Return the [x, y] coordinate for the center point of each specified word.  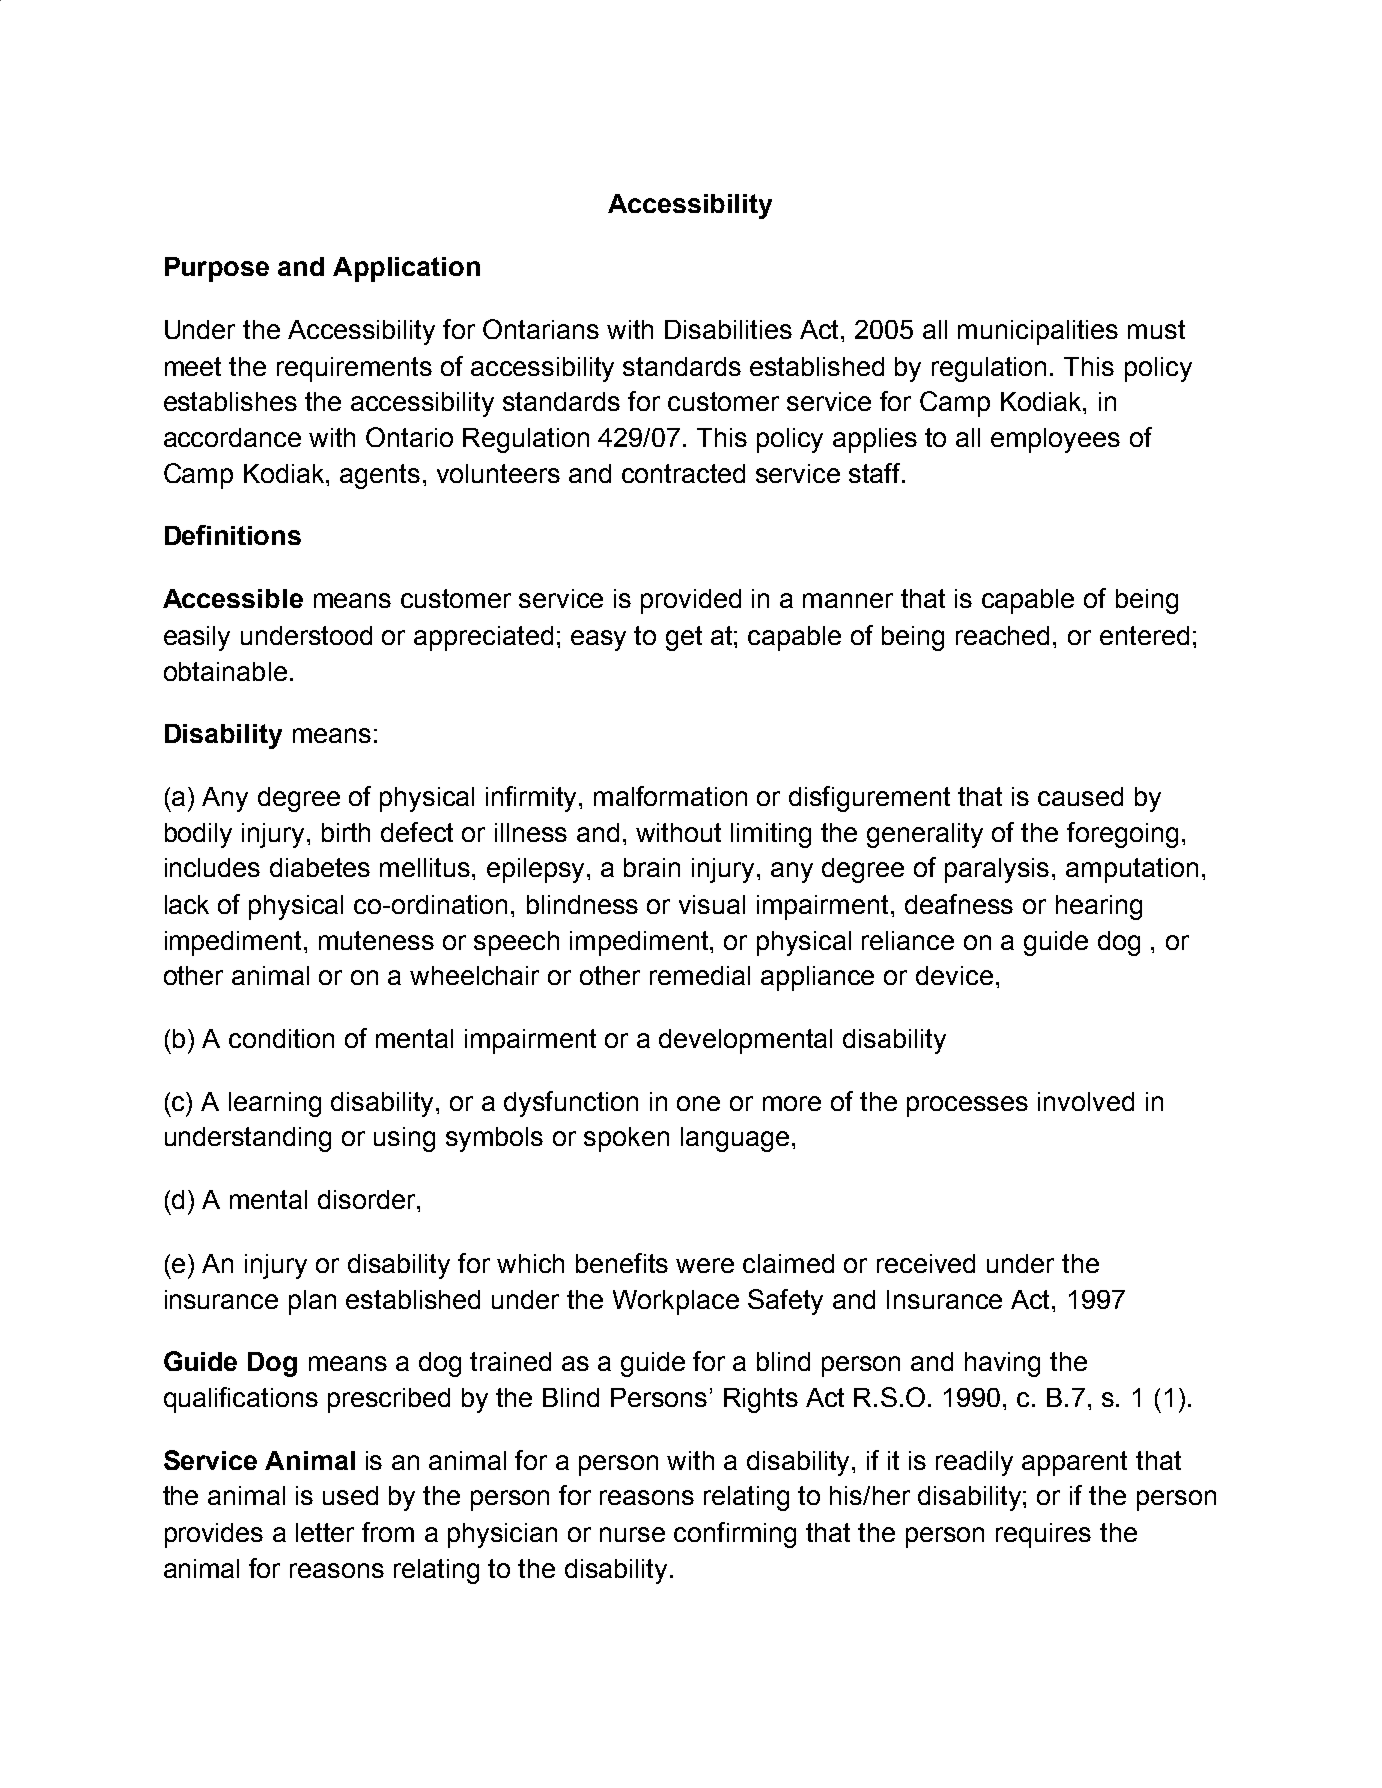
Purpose [217, 269]
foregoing [1122, 835]
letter [325, 1532]
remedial [700, 975]
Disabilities [728, 329]
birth [346, 832]
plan [312, 1302]
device [954, 975]
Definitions [233, 535]
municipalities [1038, 332]
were [705, 1265]
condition [281, 1038]
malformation [670, 796]
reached [1002, 635]
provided [691, 601]
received [926, 1263]
